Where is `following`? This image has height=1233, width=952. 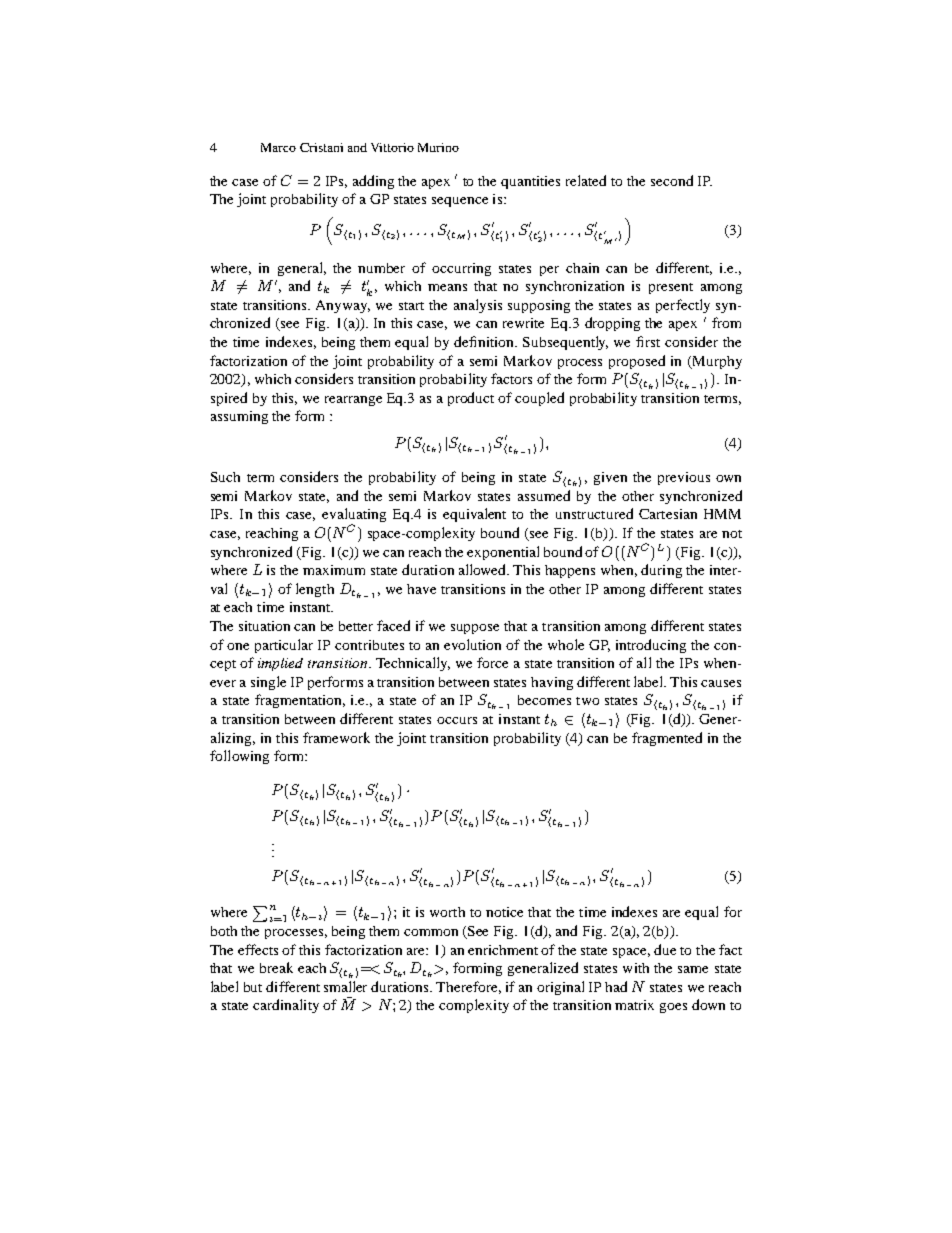
following is located at coordinates (239, 757).
